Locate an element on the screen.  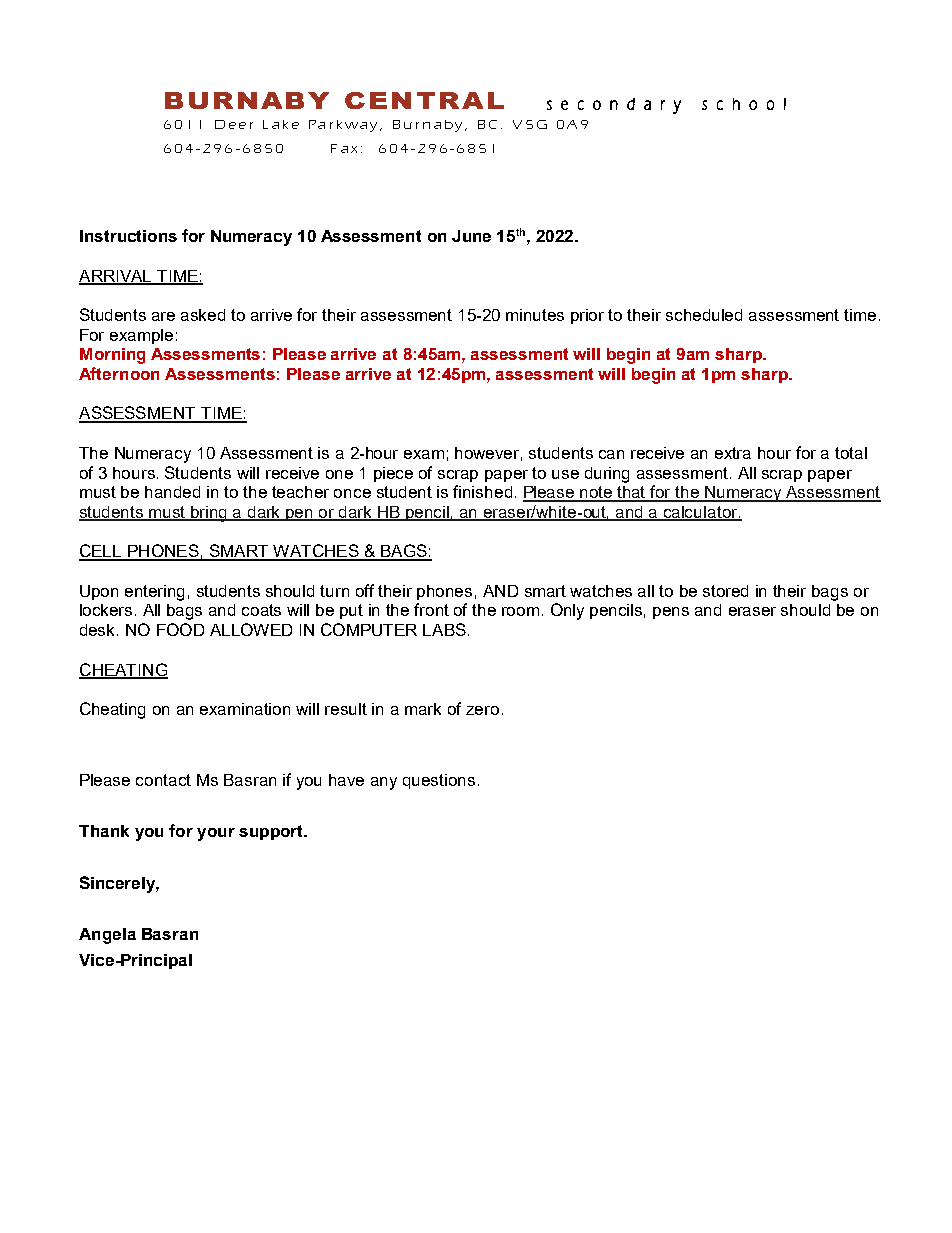
Deer is located at coordinates (234, 124).
